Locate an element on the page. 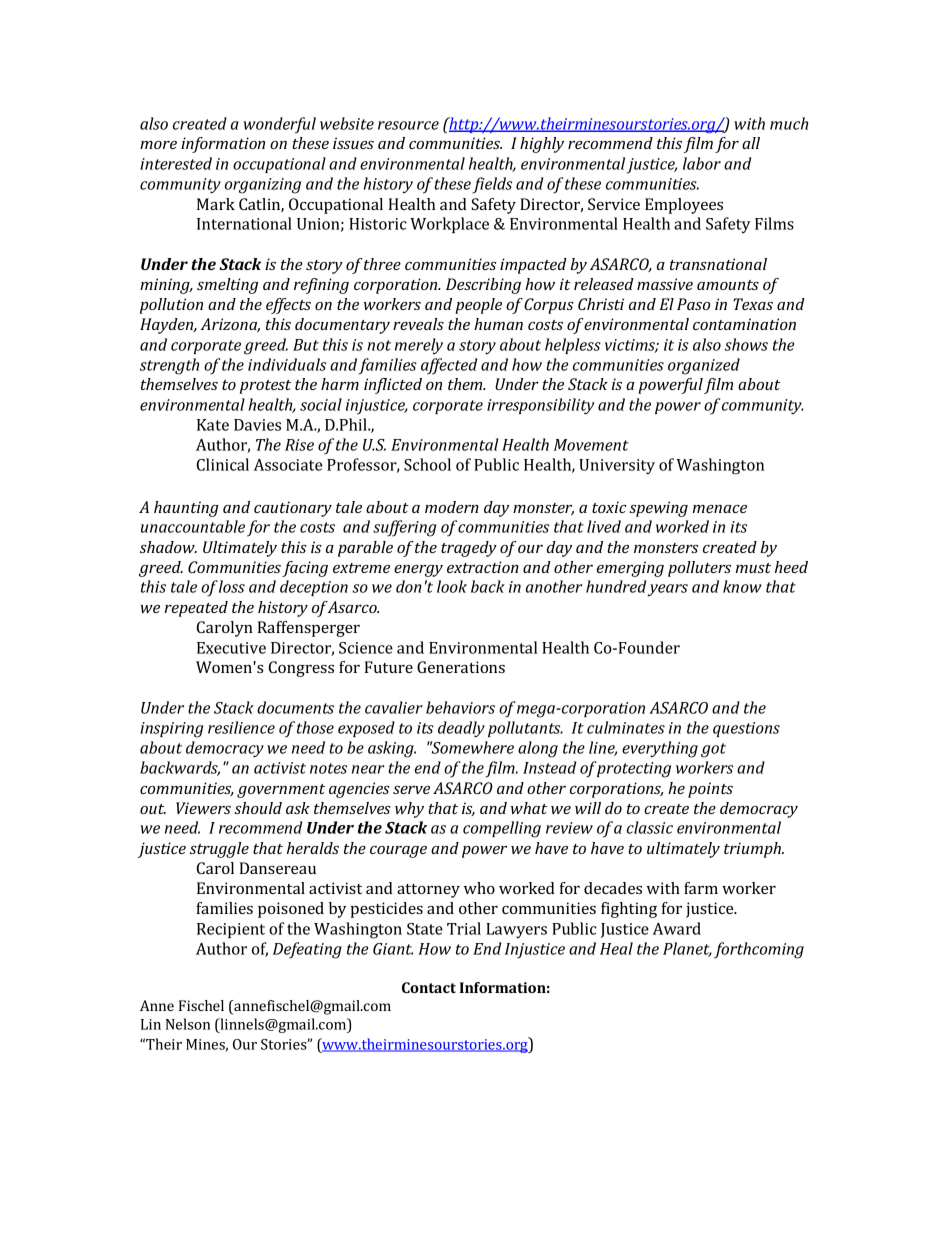 Image resolution: width=952 pixels, height=1233 pixels. wonderful is located at coordinates (279, 125).
